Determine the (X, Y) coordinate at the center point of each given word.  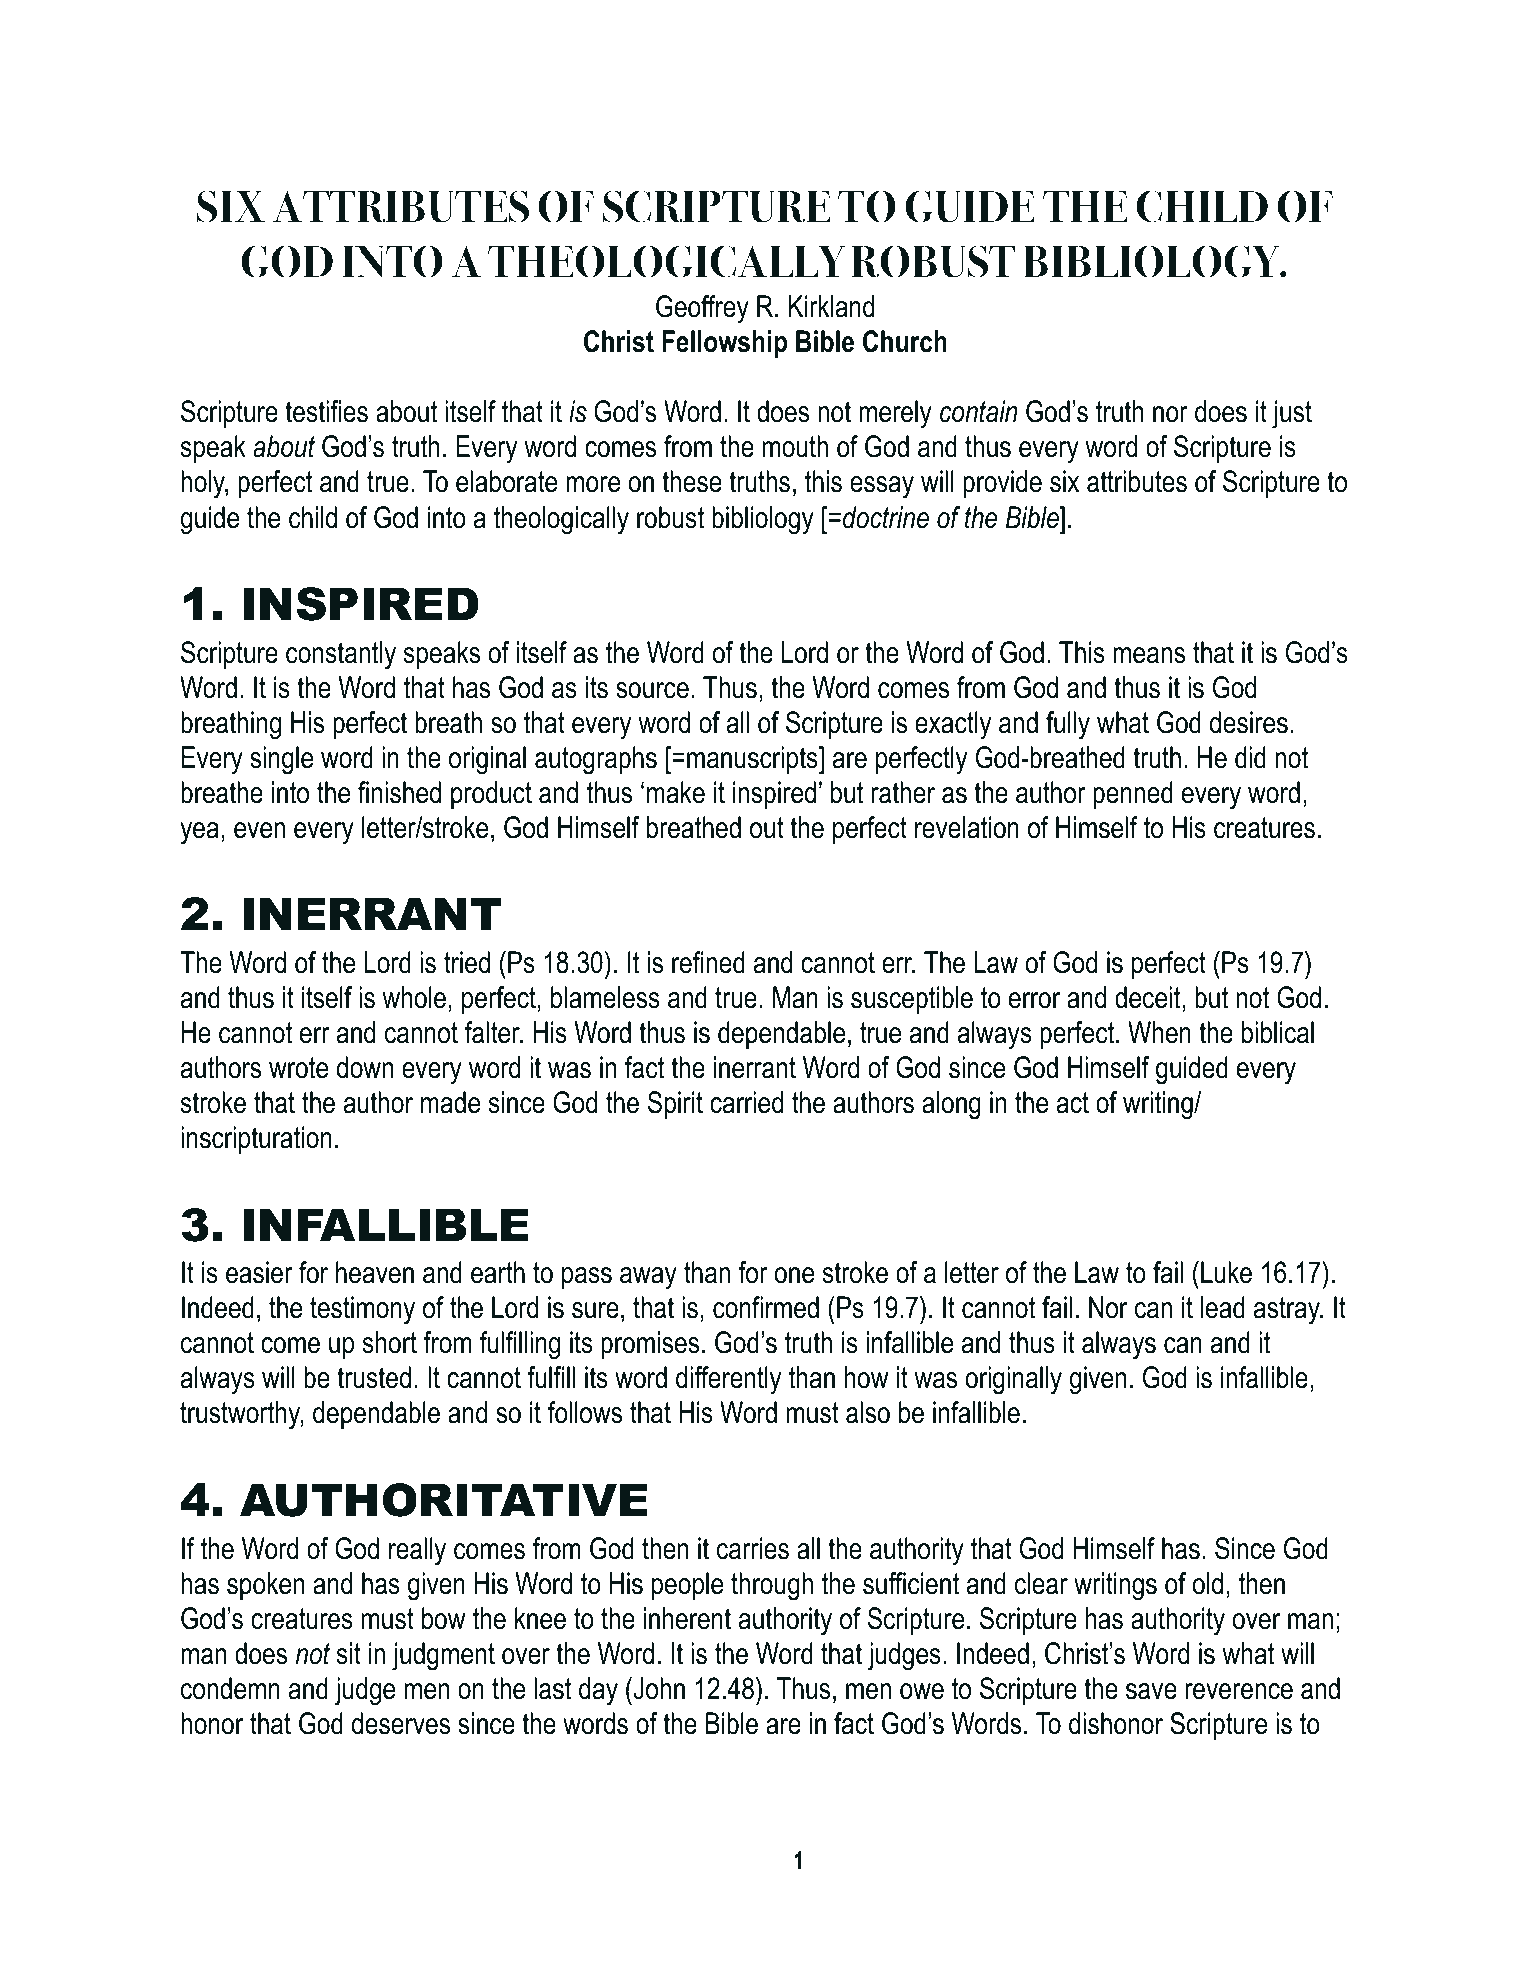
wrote (298, 1068)
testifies (326, 411)
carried (746, 1102)
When (1159, 1032)
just (1292, 414)
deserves (401, 1723)
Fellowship (724, 344)
